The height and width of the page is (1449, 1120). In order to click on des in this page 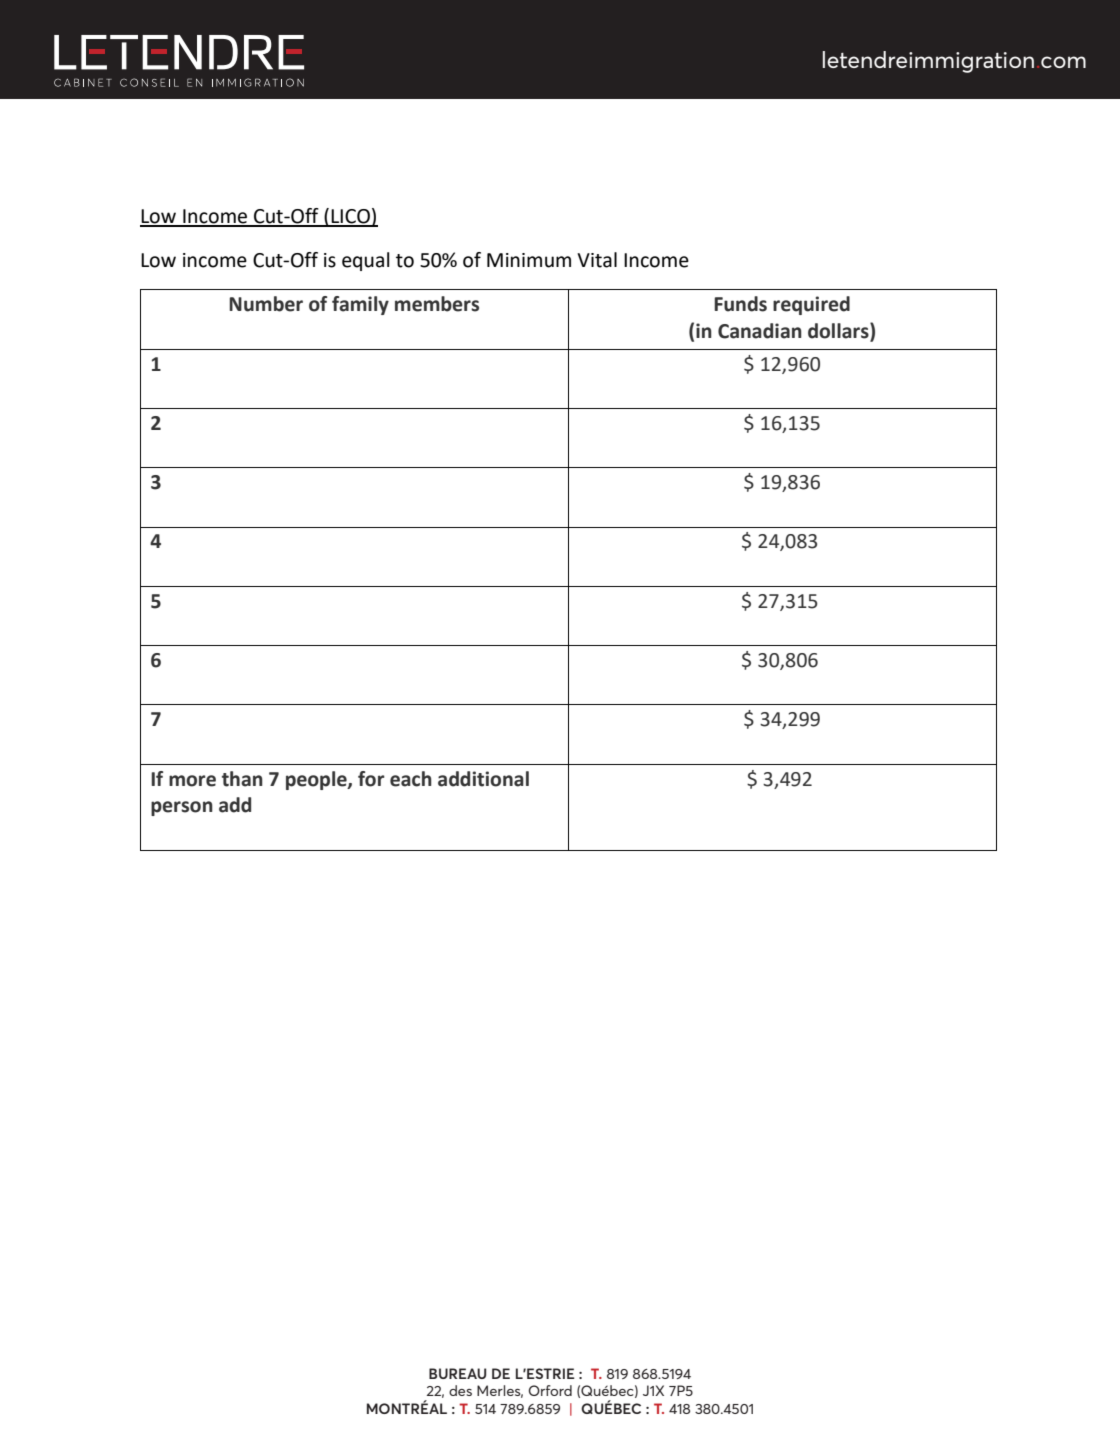, I will do `click(460, 1390)`.
